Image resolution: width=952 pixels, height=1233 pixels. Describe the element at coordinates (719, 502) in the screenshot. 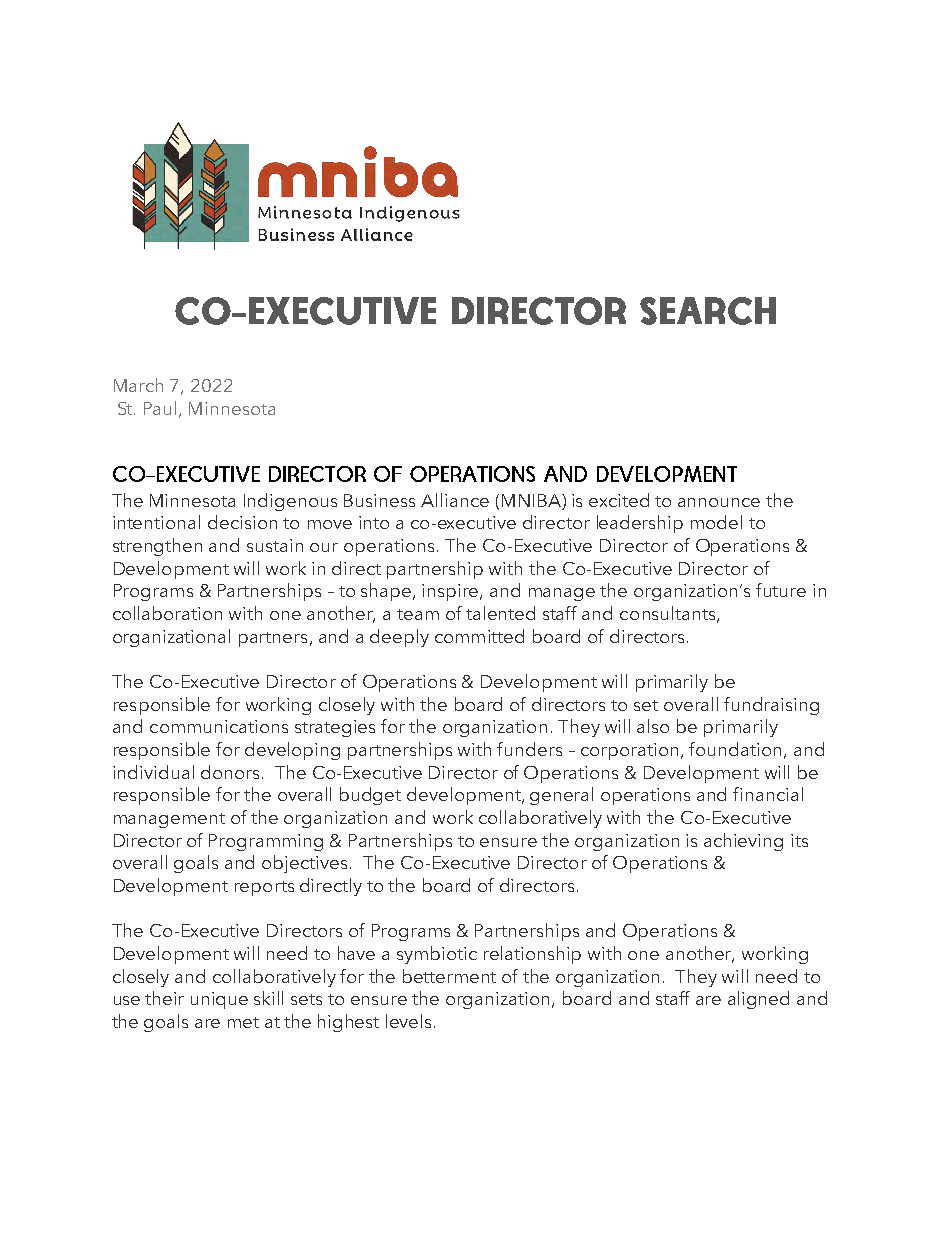

I see `announce` at that location.
